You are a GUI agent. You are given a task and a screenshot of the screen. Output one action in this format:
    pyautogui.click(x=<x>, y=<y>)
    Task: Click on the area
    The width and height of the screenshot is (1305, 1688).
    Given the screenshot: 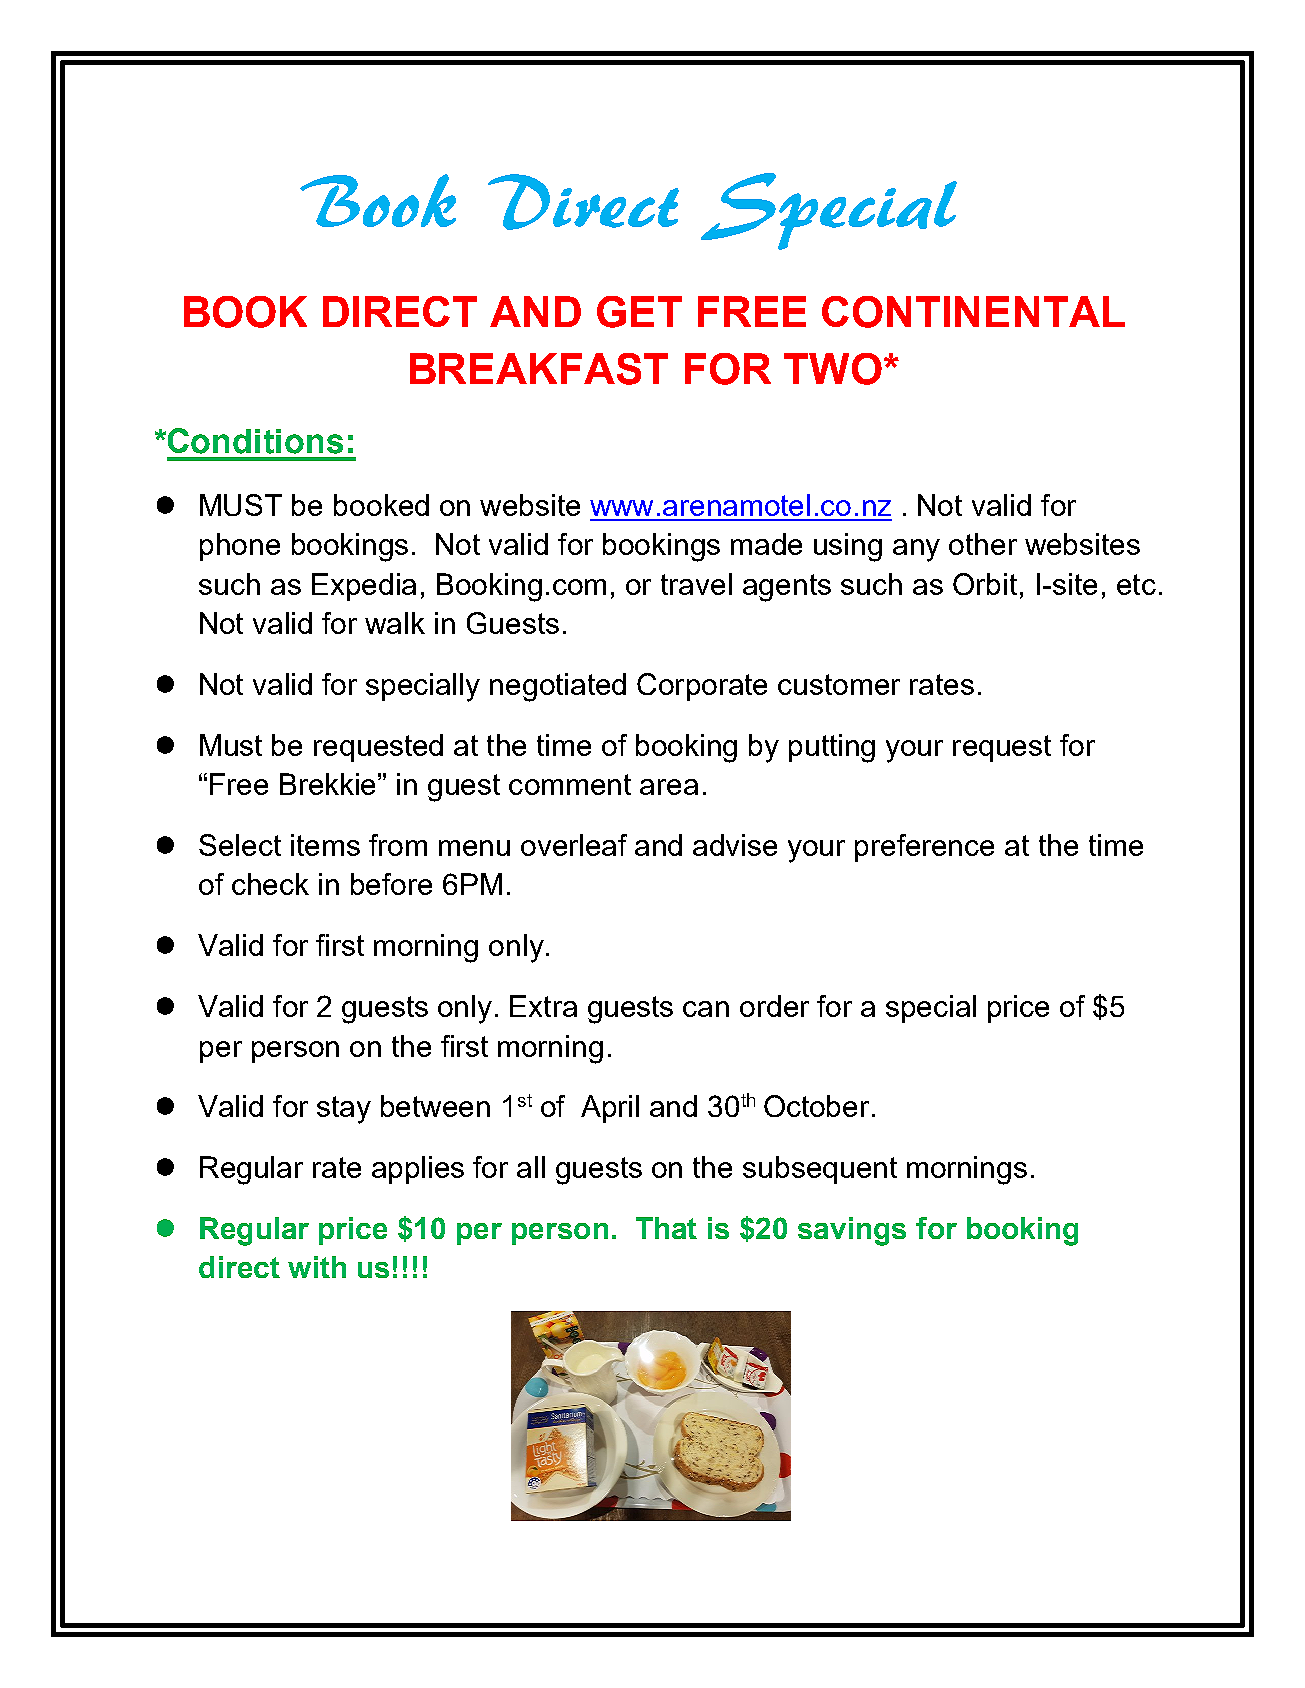 What is the action you would take?
    pyautogui.click(x=669, y=787)
